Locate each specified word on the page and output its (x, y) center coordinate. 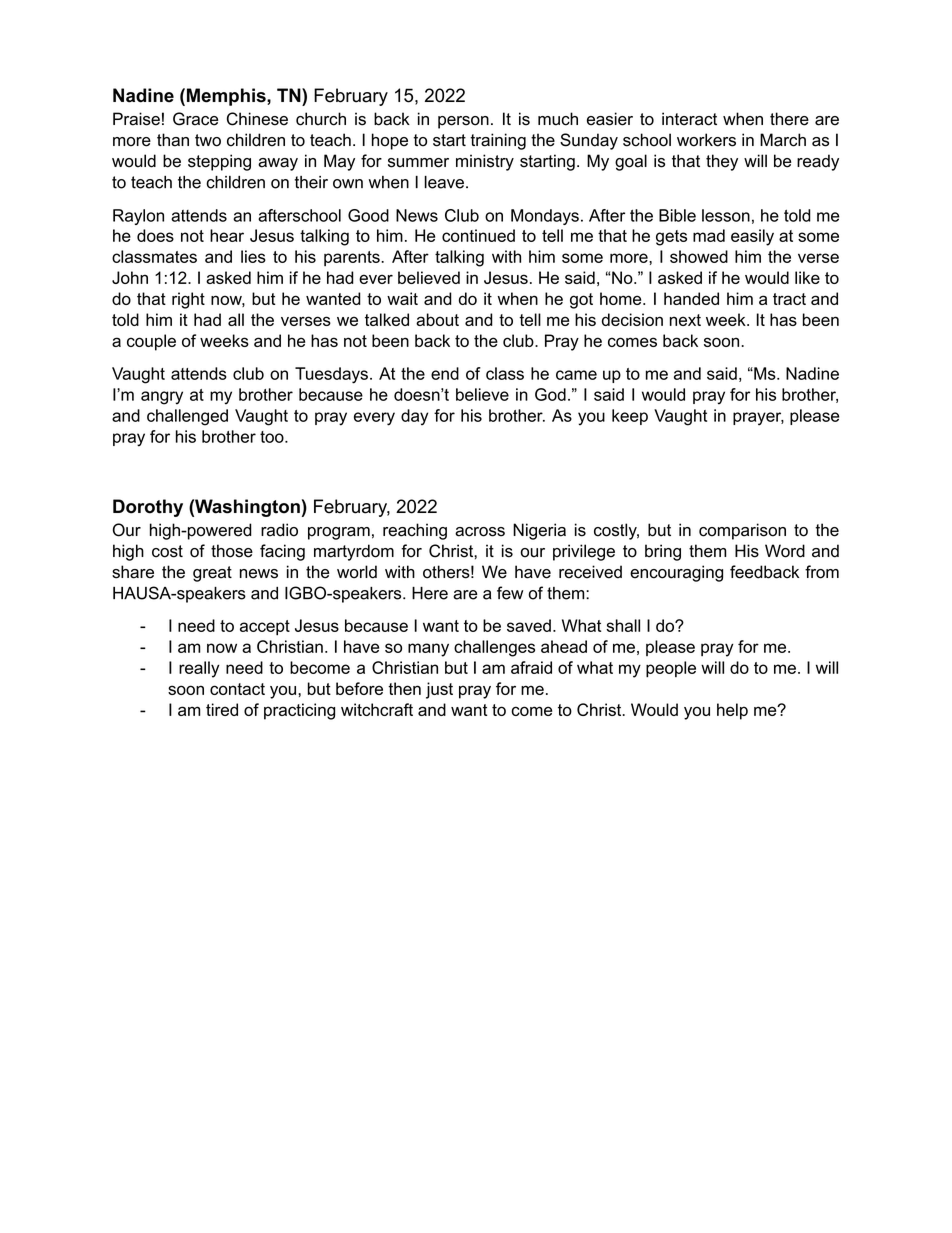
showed (699, 256)
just (439, 690)
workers (706, 140)
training (498, 141)
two (208, 140)
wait (402, 298)
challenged (187, 417)
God (550, 394)
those (232, 551)
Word (785, 551)
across (480, 532)
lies (253, 256)
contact (237, 689)
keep (630, 417)
